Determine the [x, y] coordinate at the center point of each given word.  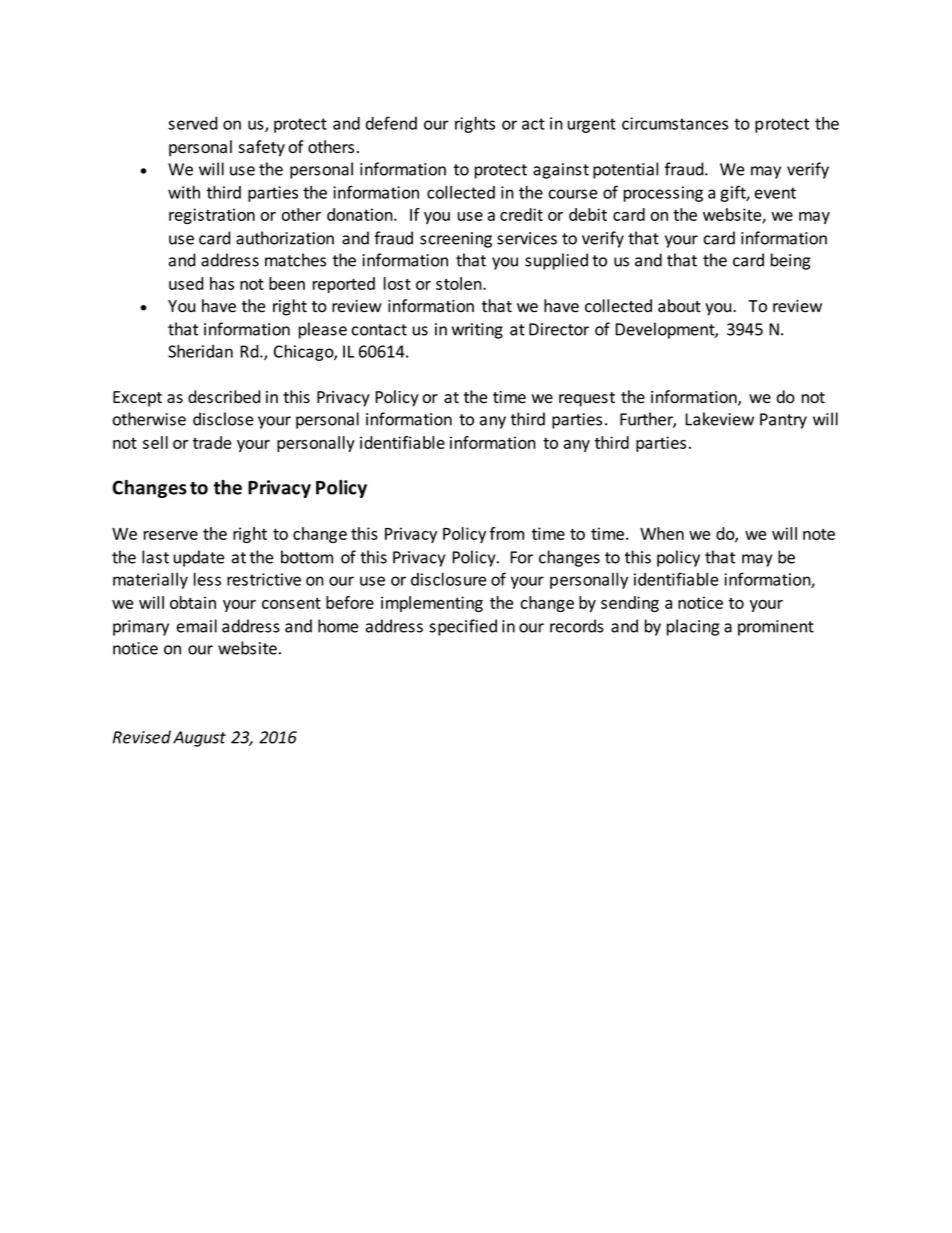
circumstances [675, 123]
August [199, 739]
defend [391, 123]
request [587, 399]
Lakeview [719, 419]
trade [212, 442]
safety [261, 148]
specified [463, 627]
